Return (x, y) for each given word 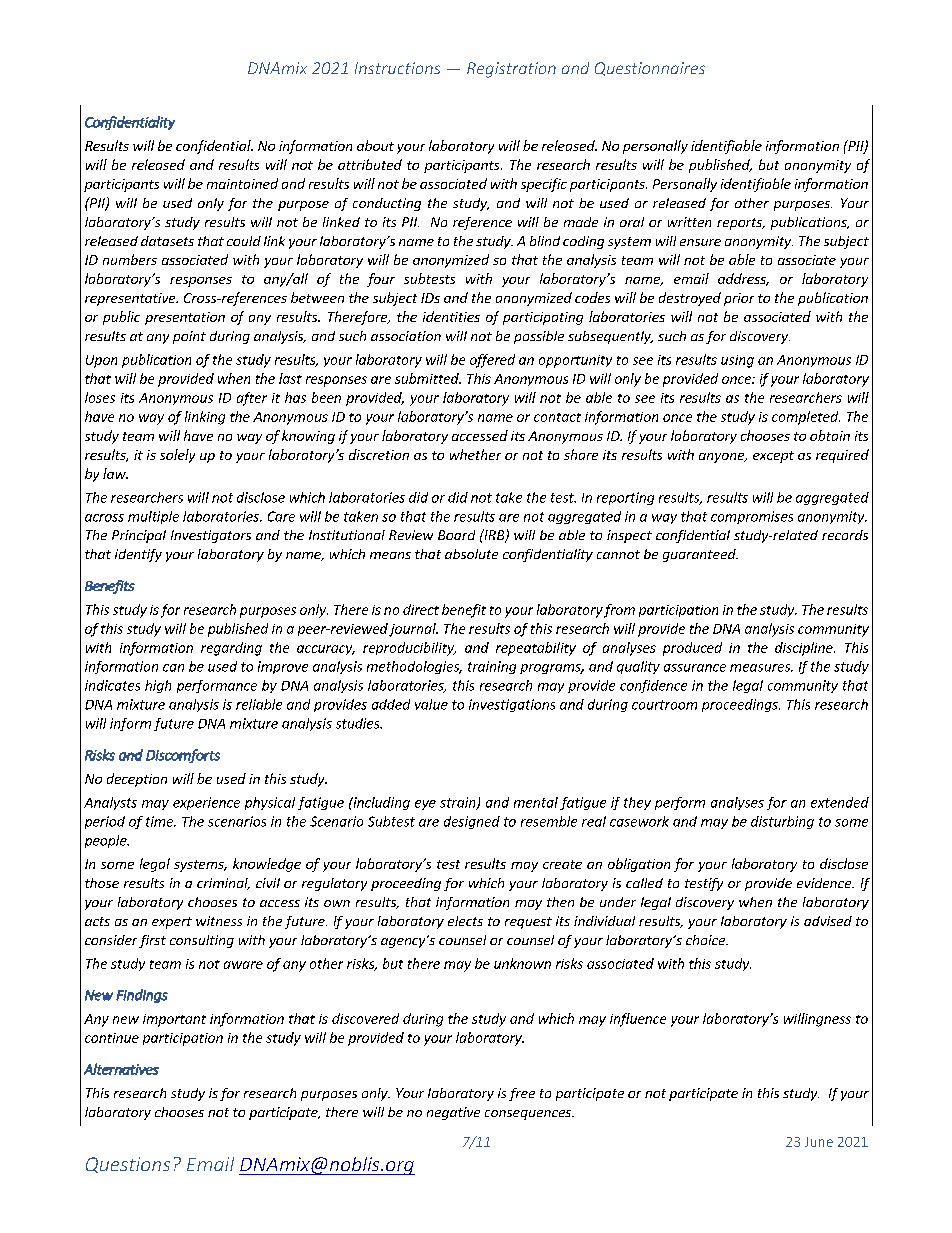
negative (453, 1113)
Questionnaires (650, 69)
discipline (805, 649)
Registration (511, 70)
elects (465, 921)
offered (492, 361)
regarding (231, 649)
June (819, 1142)
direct (421, 609)
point (189, 337)
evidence (825, 883)
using (737, 361)
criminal (223, 884)
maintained (242, 183)
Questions (128, 1165)
